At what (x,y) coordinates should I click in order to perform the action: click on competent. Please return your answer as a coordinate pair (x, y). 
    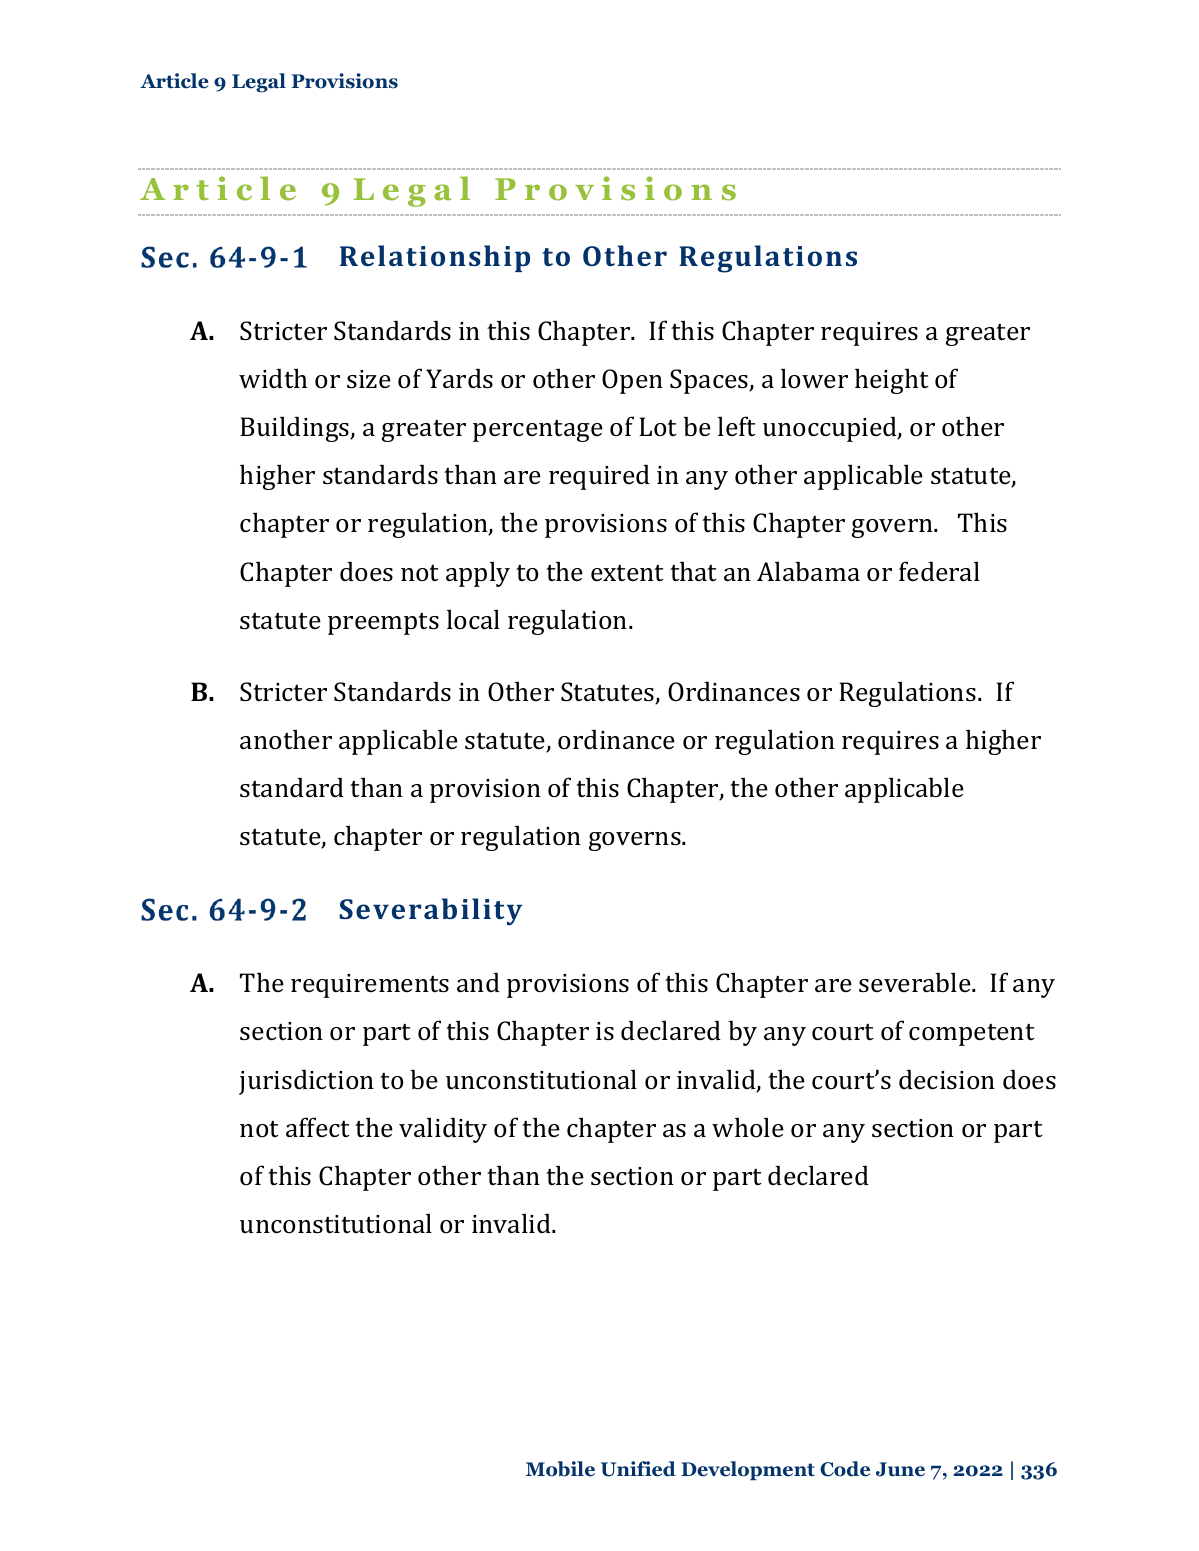
    Looking at the image, I should click on (972, 1035).
